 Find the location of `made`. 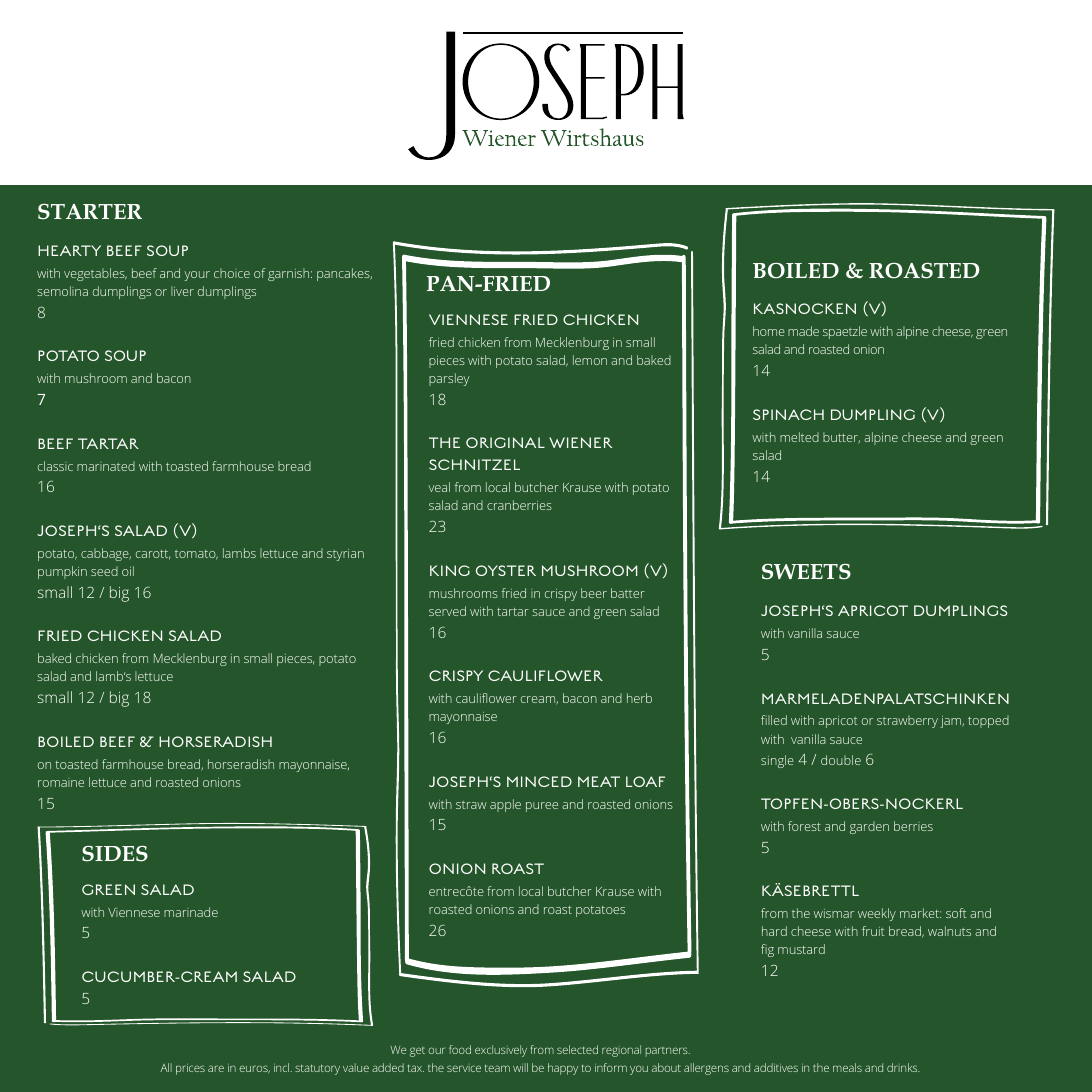

made is located at coordinates (803, 331).
